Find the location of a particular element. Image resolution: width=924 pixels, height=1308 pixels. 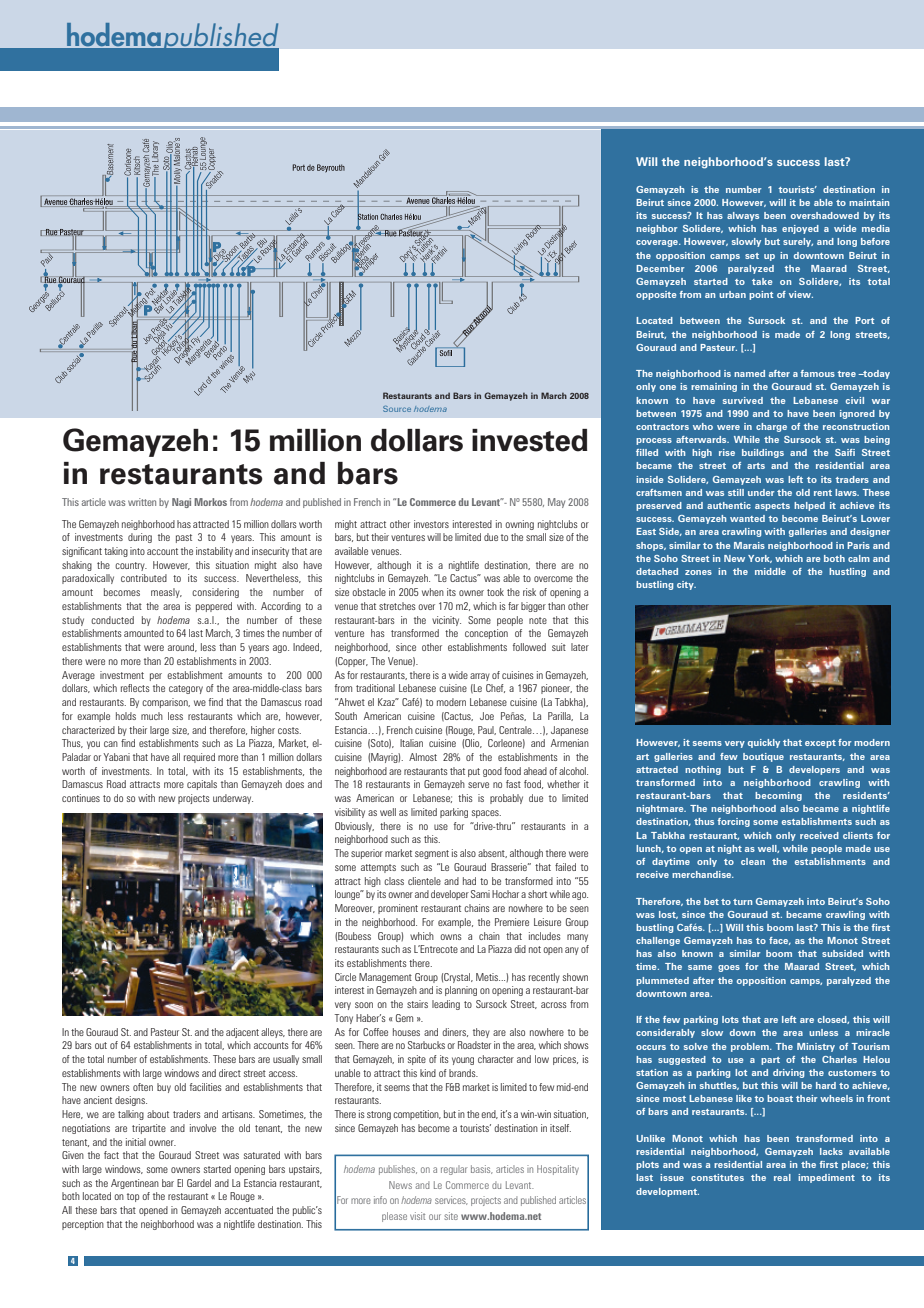

Source is located at coordinates (397, 409).
